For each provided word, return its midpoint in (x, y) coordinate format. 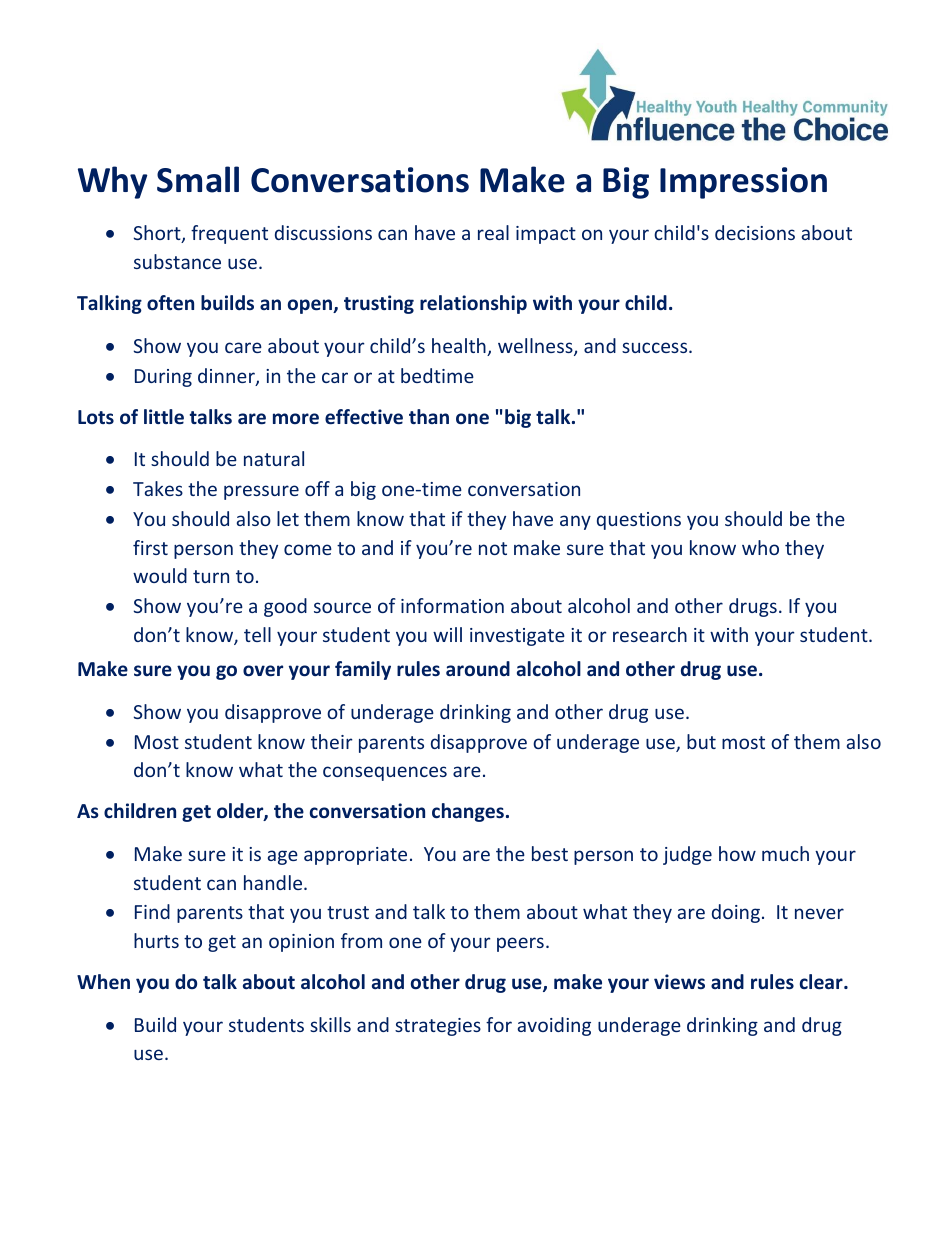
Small (198, 179)
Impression (743, 183)
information (452, 605)
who (760, 547)
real (493, 232)
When (103, 982)
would (160, 575)
